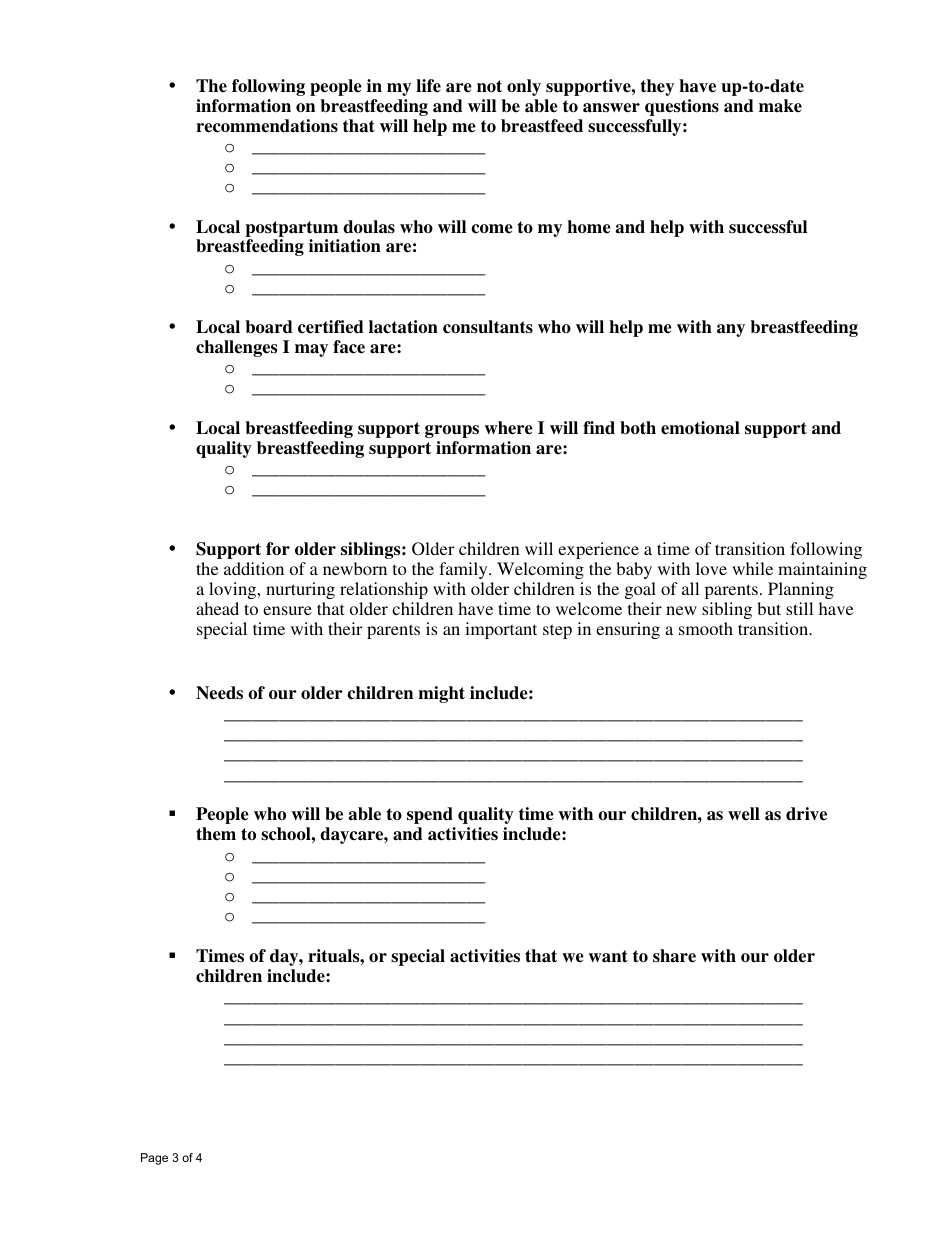  I want to click on not, so click(489, 86).
